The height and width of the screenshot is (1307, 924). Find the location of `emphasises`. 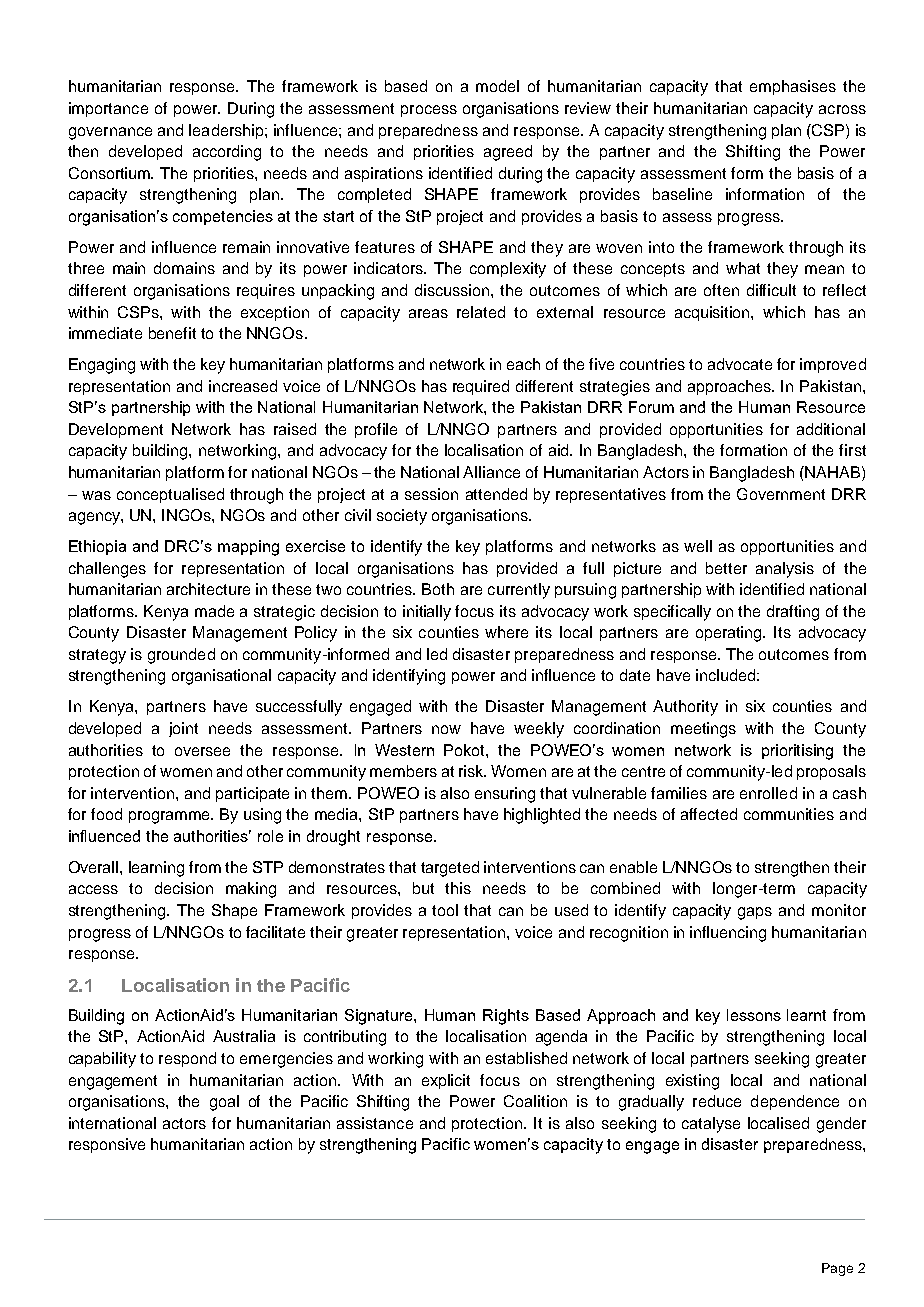

emphasises is located at coordinates (793, 87).
